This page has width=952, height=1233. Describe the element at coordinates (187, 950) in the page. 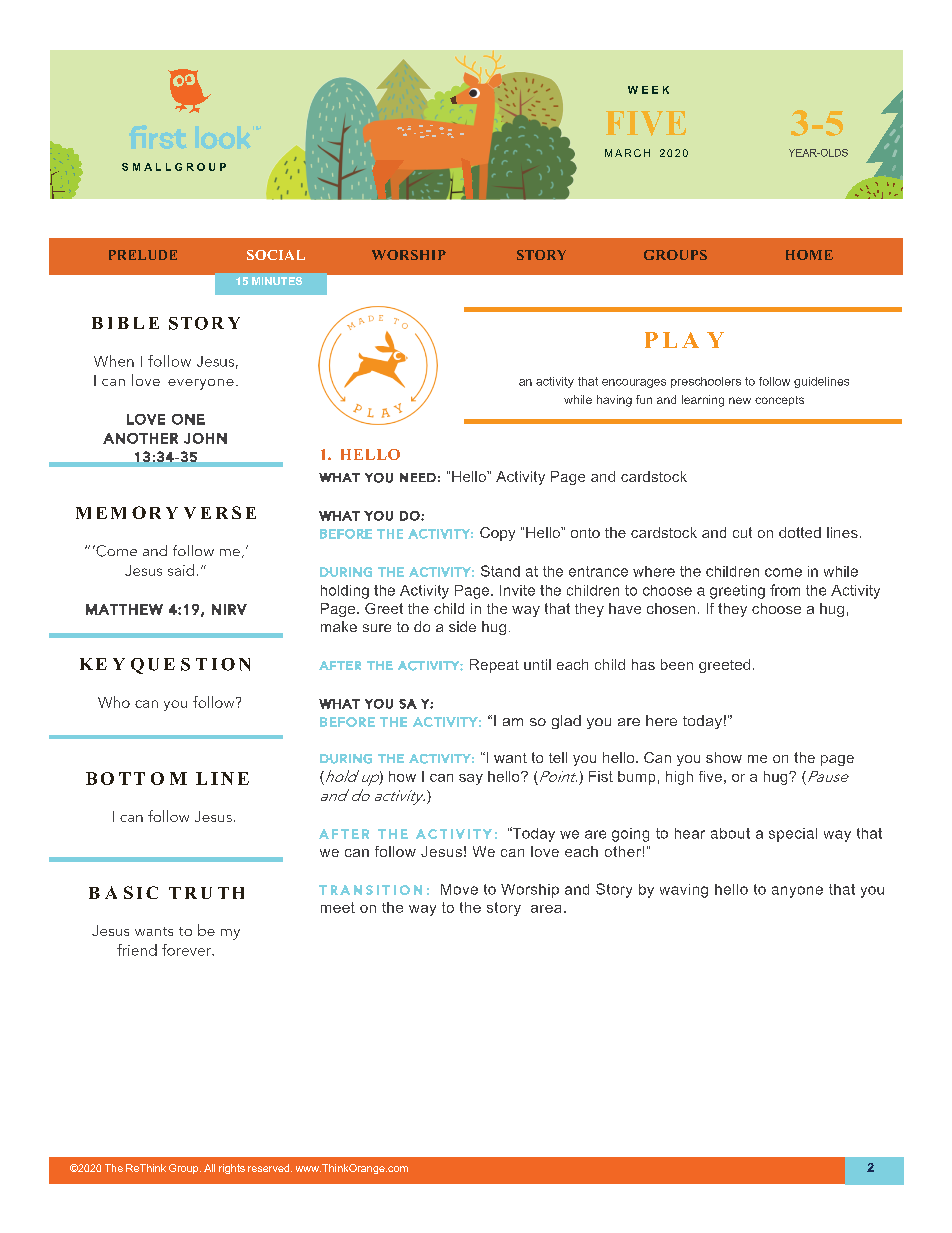

I see `forever` at that location.
